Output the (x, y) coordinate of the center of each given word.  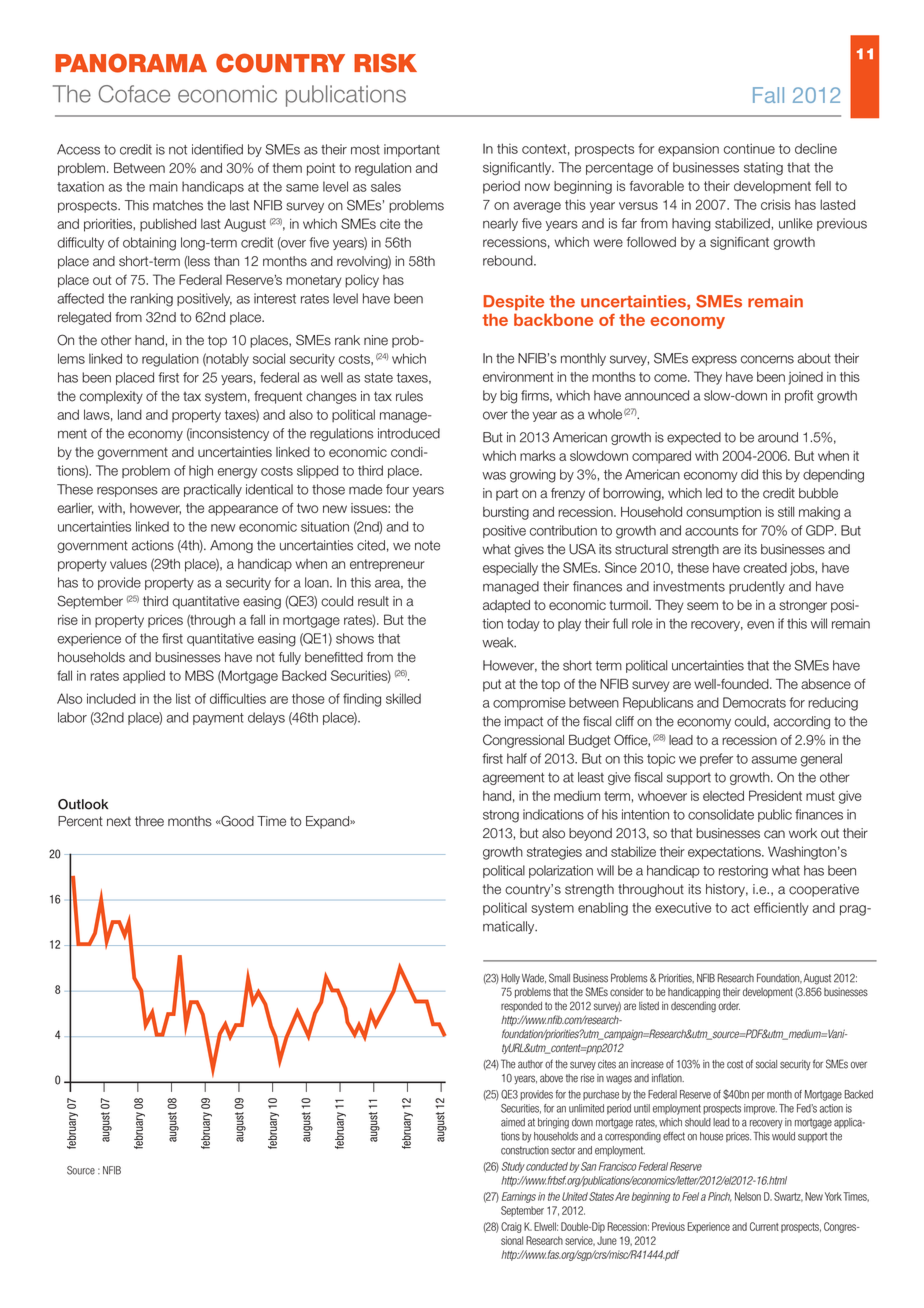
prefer (716, 759)
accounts (711, 531)
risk (385, 63)
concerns (767, 359)
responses (127, 491)
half (517, 758)
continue (749, 148)
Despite (514, 303)
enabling (603, 909)
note (427, 546)
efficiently (781, 909)
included (111, 698)
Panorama (131, 63)
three (149, 821)
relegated (84, 318)
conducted (546, 1166)
